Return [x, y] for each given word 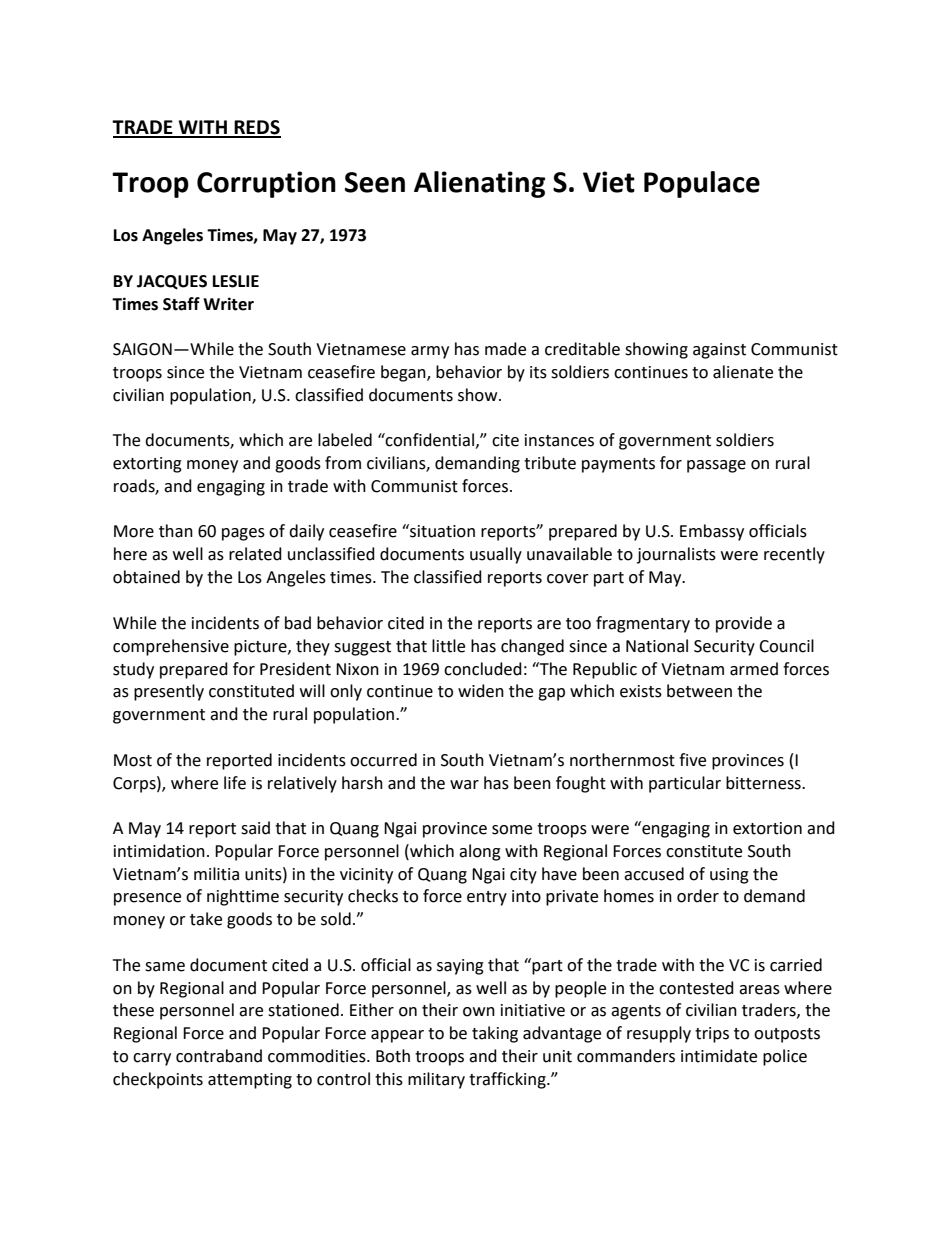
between [699, 691]
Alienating [479, 184]
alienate [743, 372]
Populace [702, 184]
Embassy [712, 532]
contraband [219, 1056]
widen [481, 691]
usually [496, 555]
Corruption [266, 184]
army [430, 352]
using [729, 876]
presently [169, 692]
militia [216, 874]
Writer [228, 304]
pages [243, 534]
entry [487, 898]
